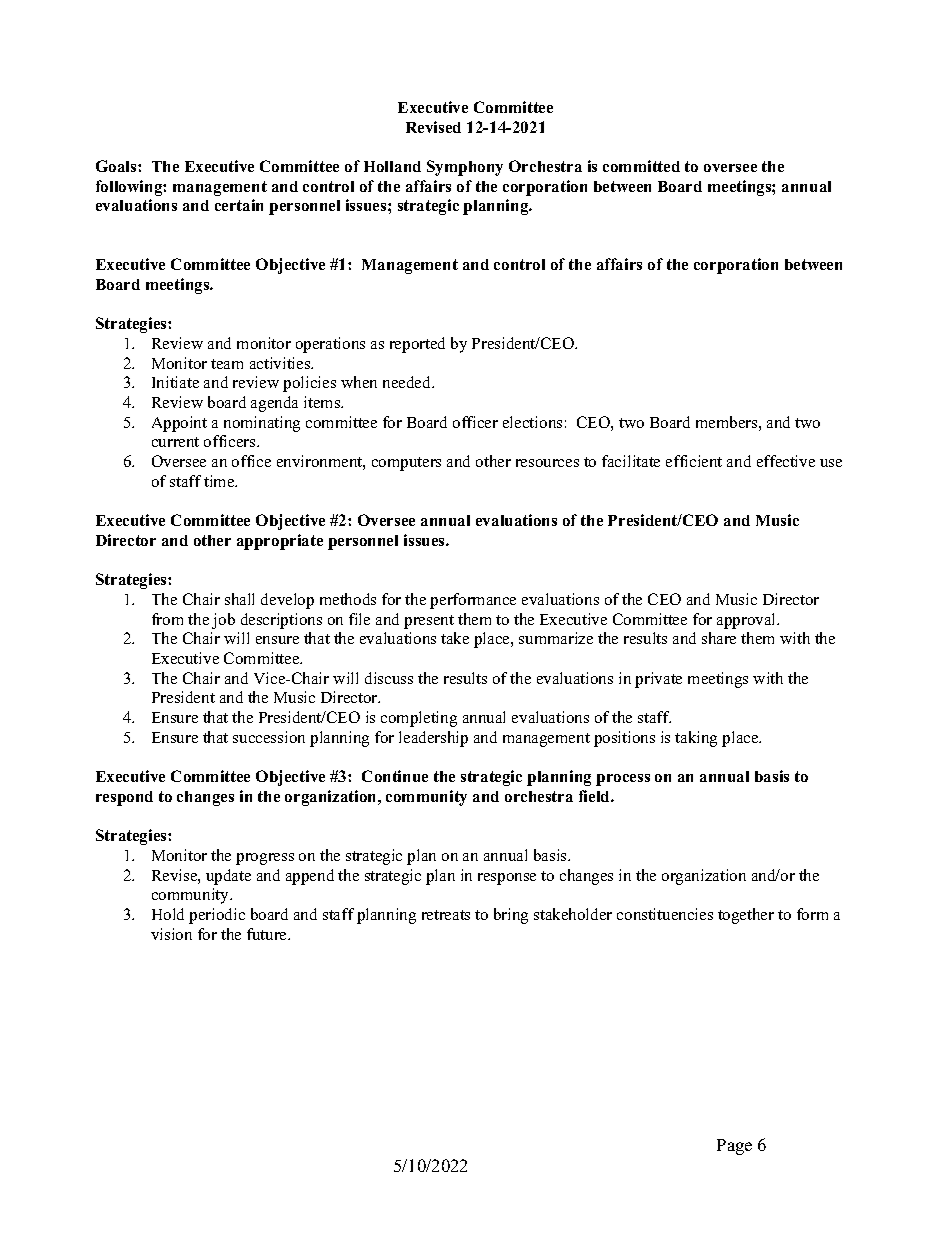  I want to click on time, so click(220, 481).
